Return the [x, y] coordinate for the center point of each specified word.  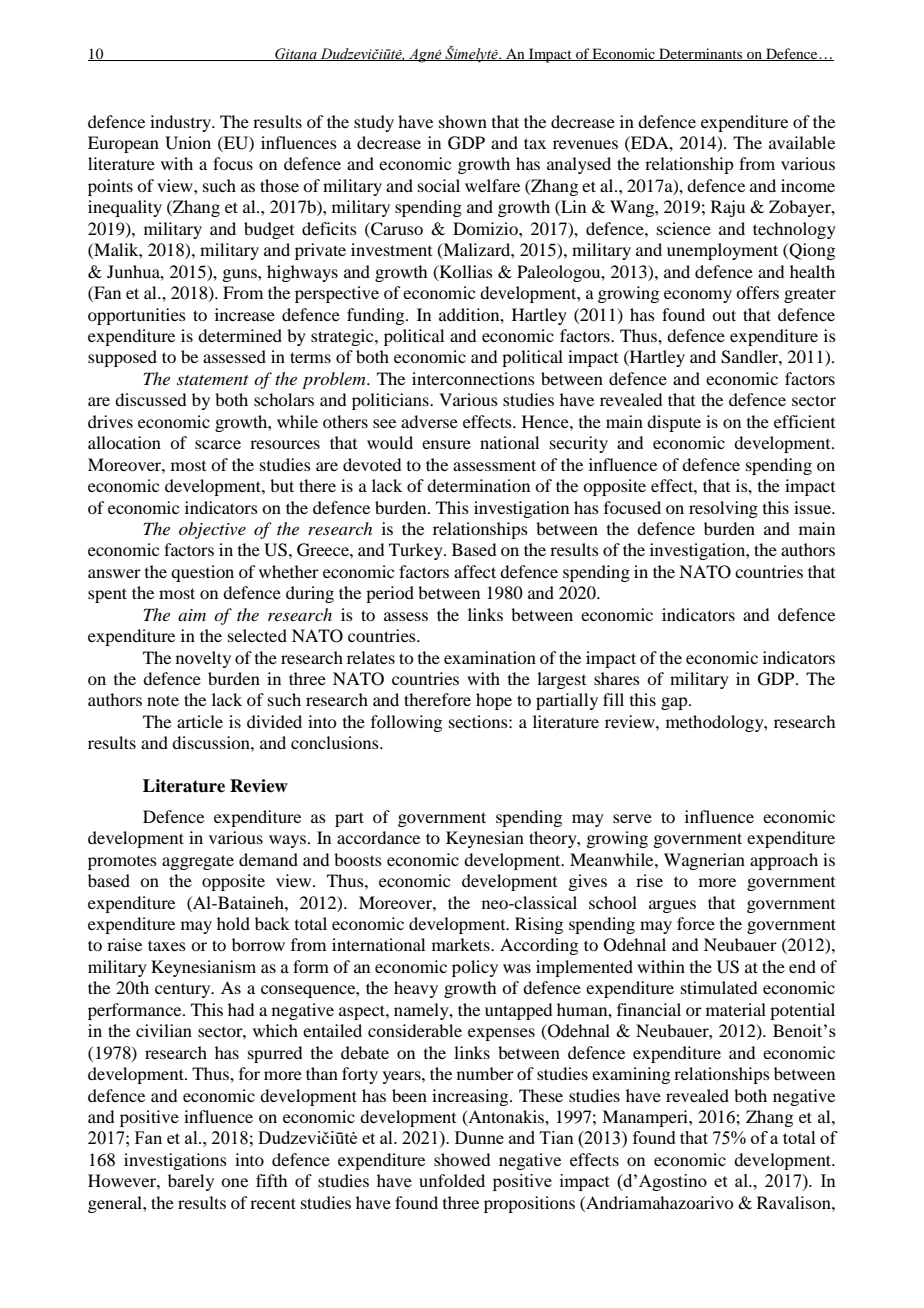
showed [462, 1159]
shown [463, 121]
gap [675, 703]
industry [182, 123]
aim [192, 615]
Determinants [701, 54]
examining [631, 1075]
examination [490, 657]
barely [191, 1182]
